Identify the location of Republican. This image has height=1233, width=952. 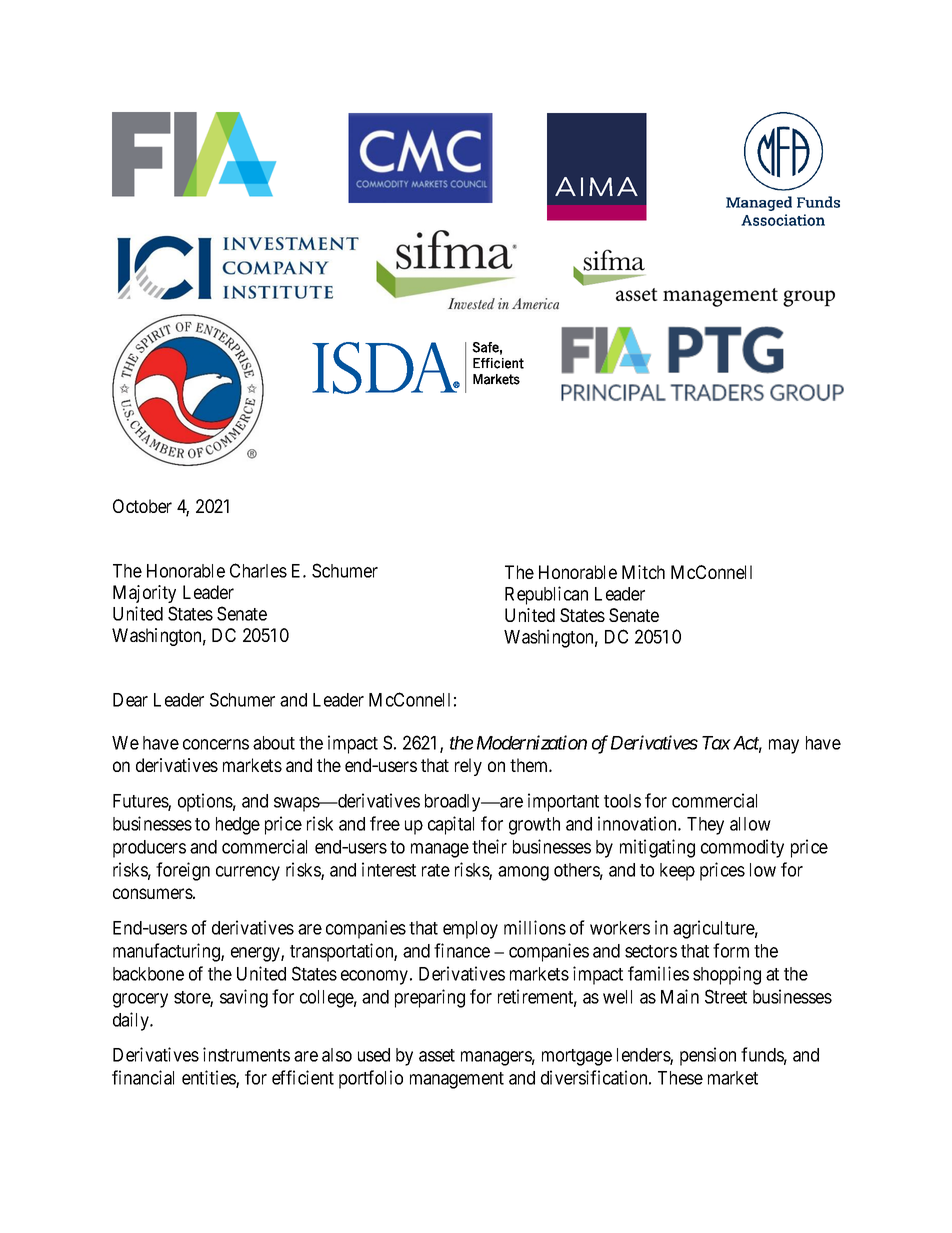
(546, 595).
